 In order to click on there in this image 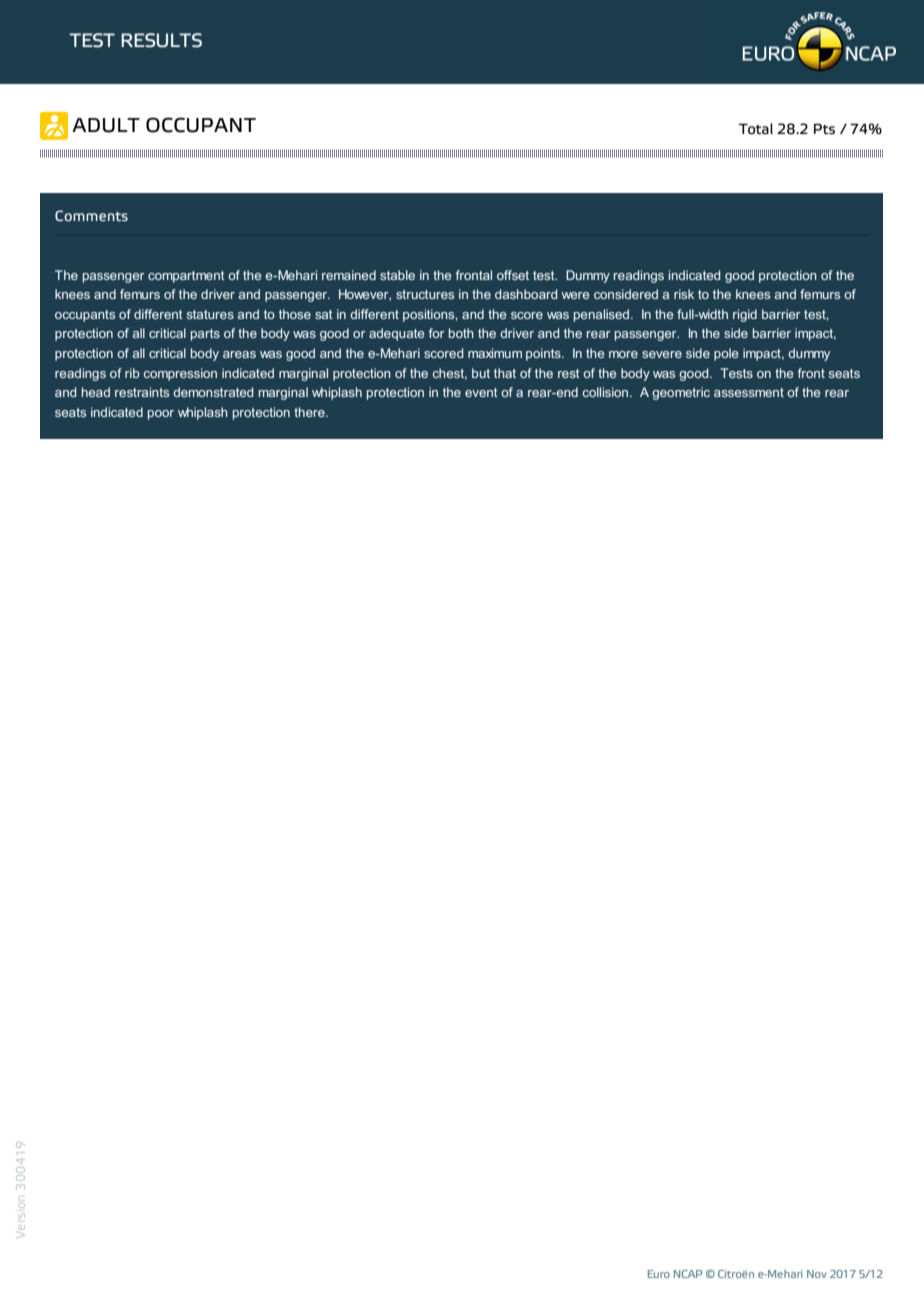, I will do `click(310, 412)`.
